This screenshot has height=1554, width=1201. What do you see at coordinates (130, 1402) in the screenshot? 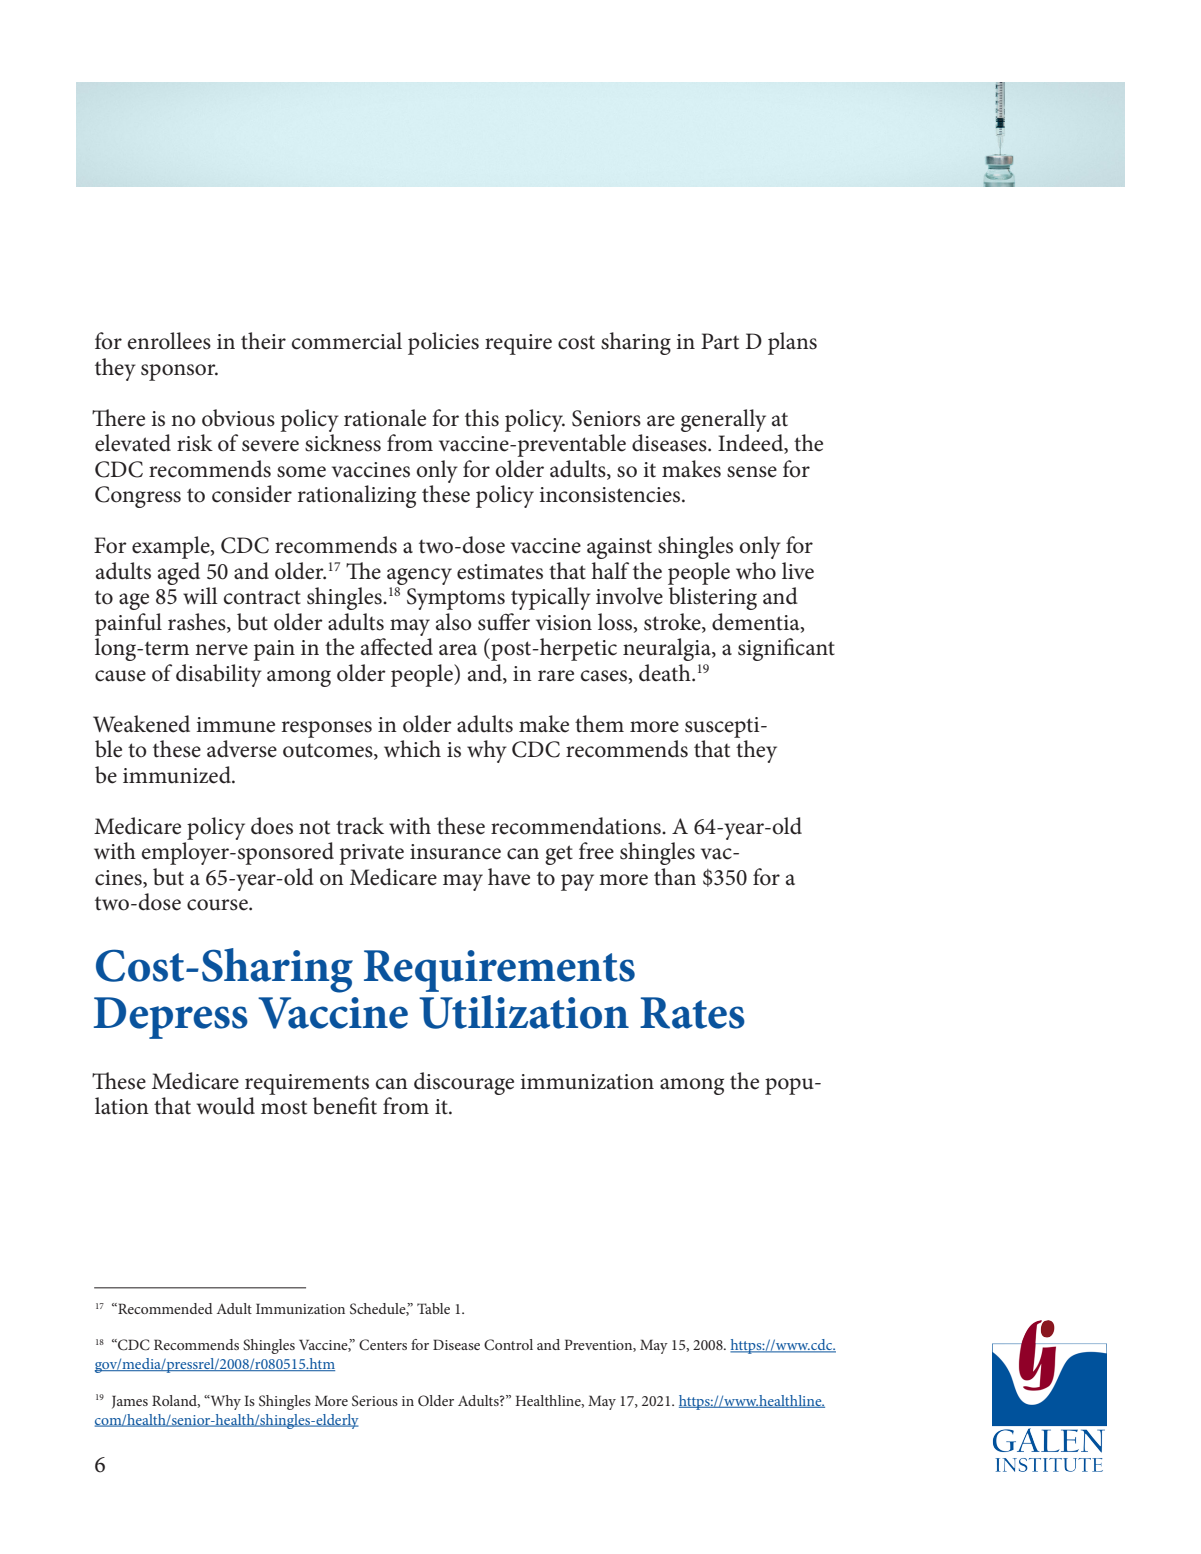
I see `James` at bounding box center [130, 1402].
